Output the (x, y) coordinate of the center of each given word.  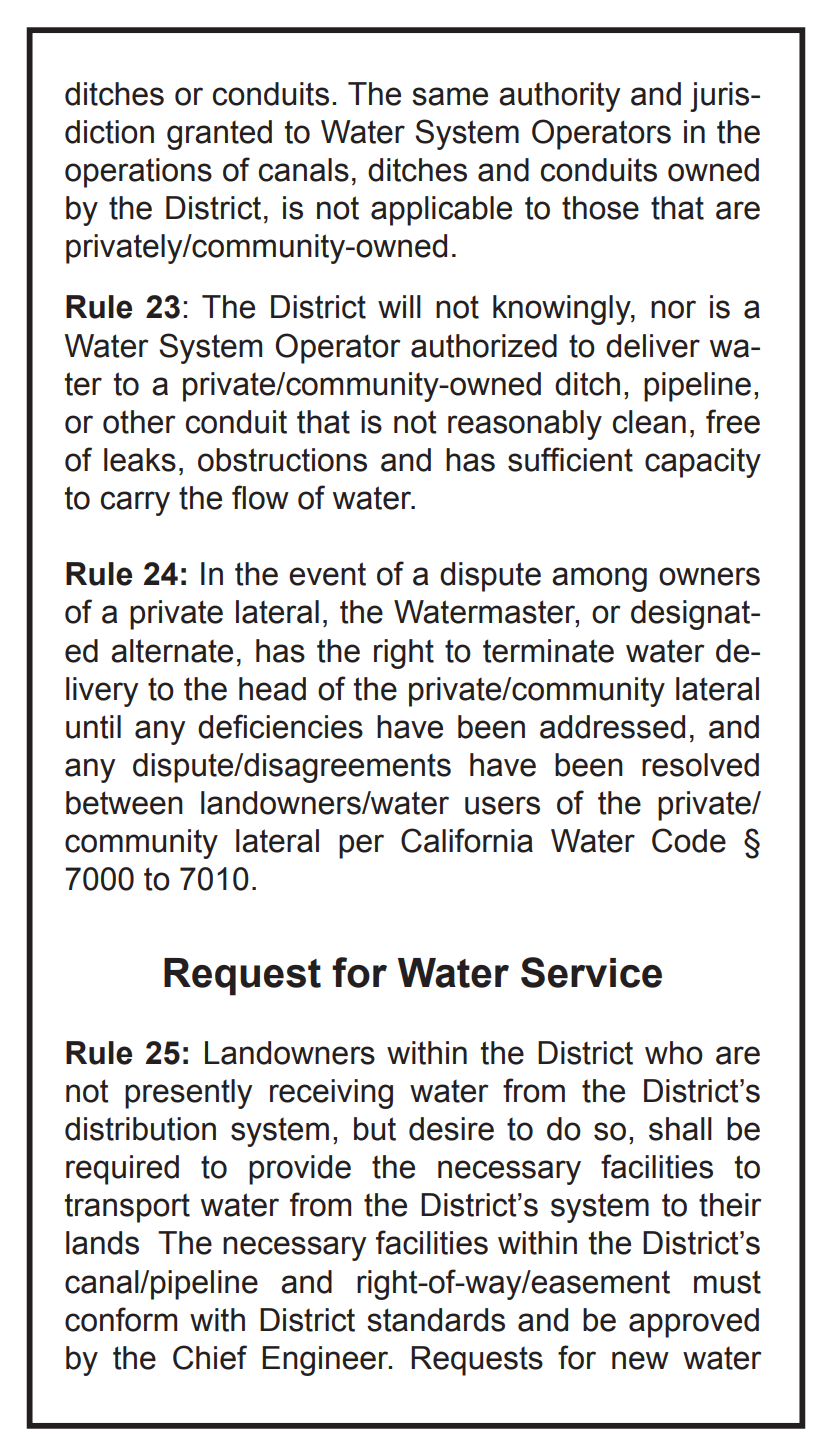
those (600, 208)
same (450, 96)
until (93, 727)
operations (138, 173)
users (502, 805)
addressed (612, 727)
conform (121, 1319)
